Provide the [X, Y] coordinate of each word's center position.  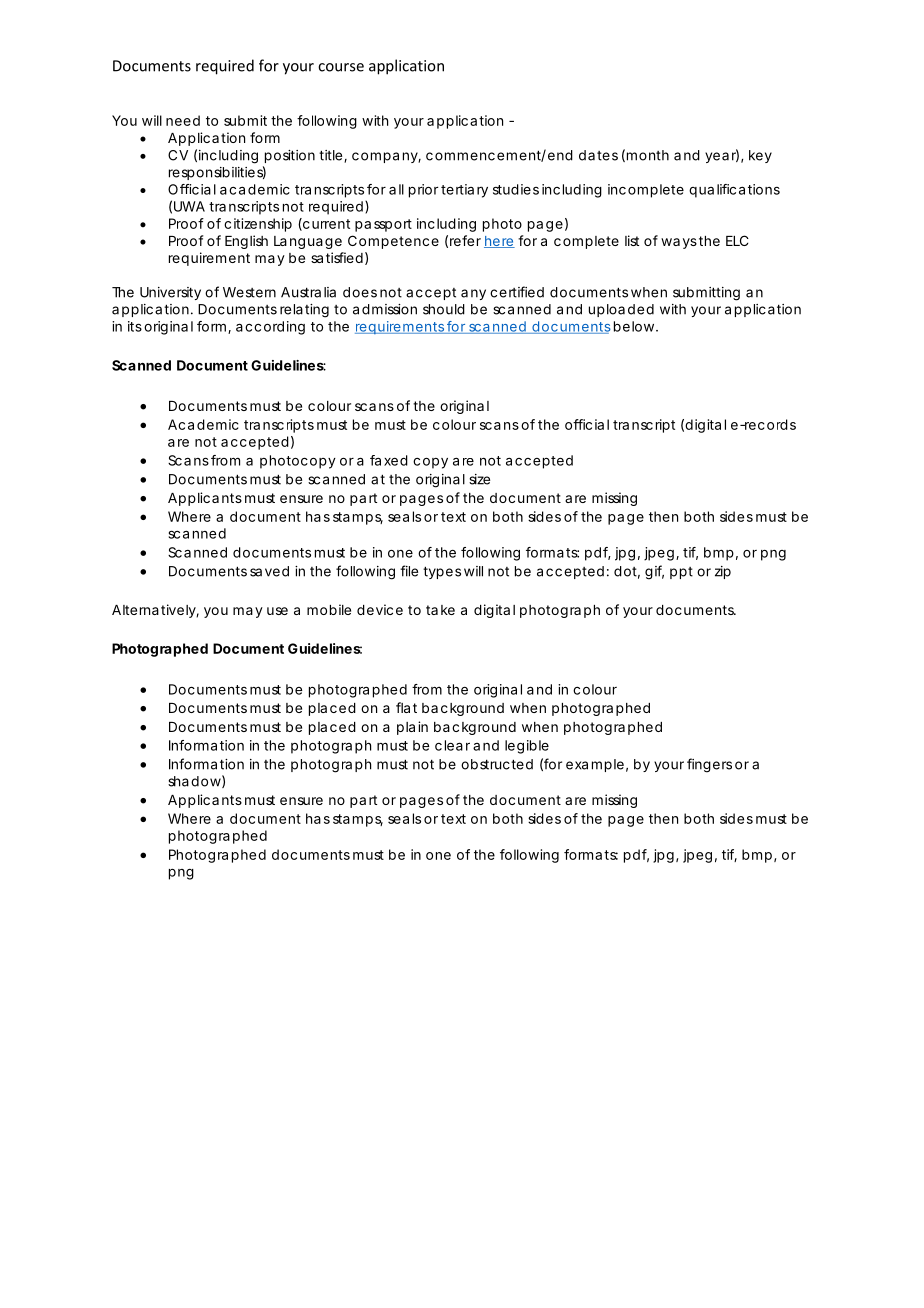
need [183, 120]
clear [452, 745]
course [341, 67]
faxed [389, 460]
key [760, 156]
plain [412, 728]
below [636, 326]
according [270, 328]
